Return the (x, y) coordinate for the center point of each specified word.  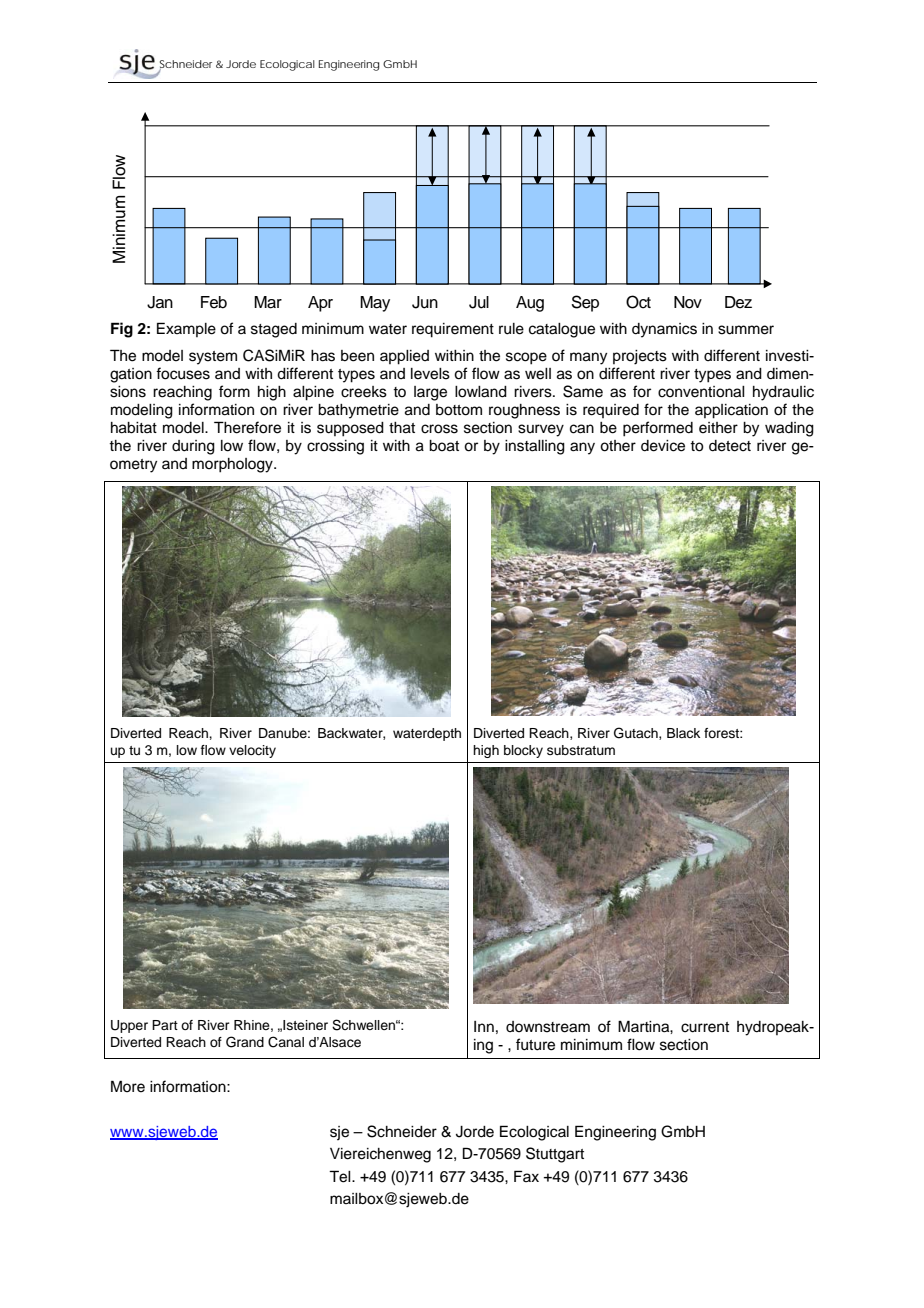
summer (746, 330)
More (128, 1086)
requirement (453, 330)
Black (683, 733)
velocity (252, 751)
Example (186, 329)
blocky (523, 751)
